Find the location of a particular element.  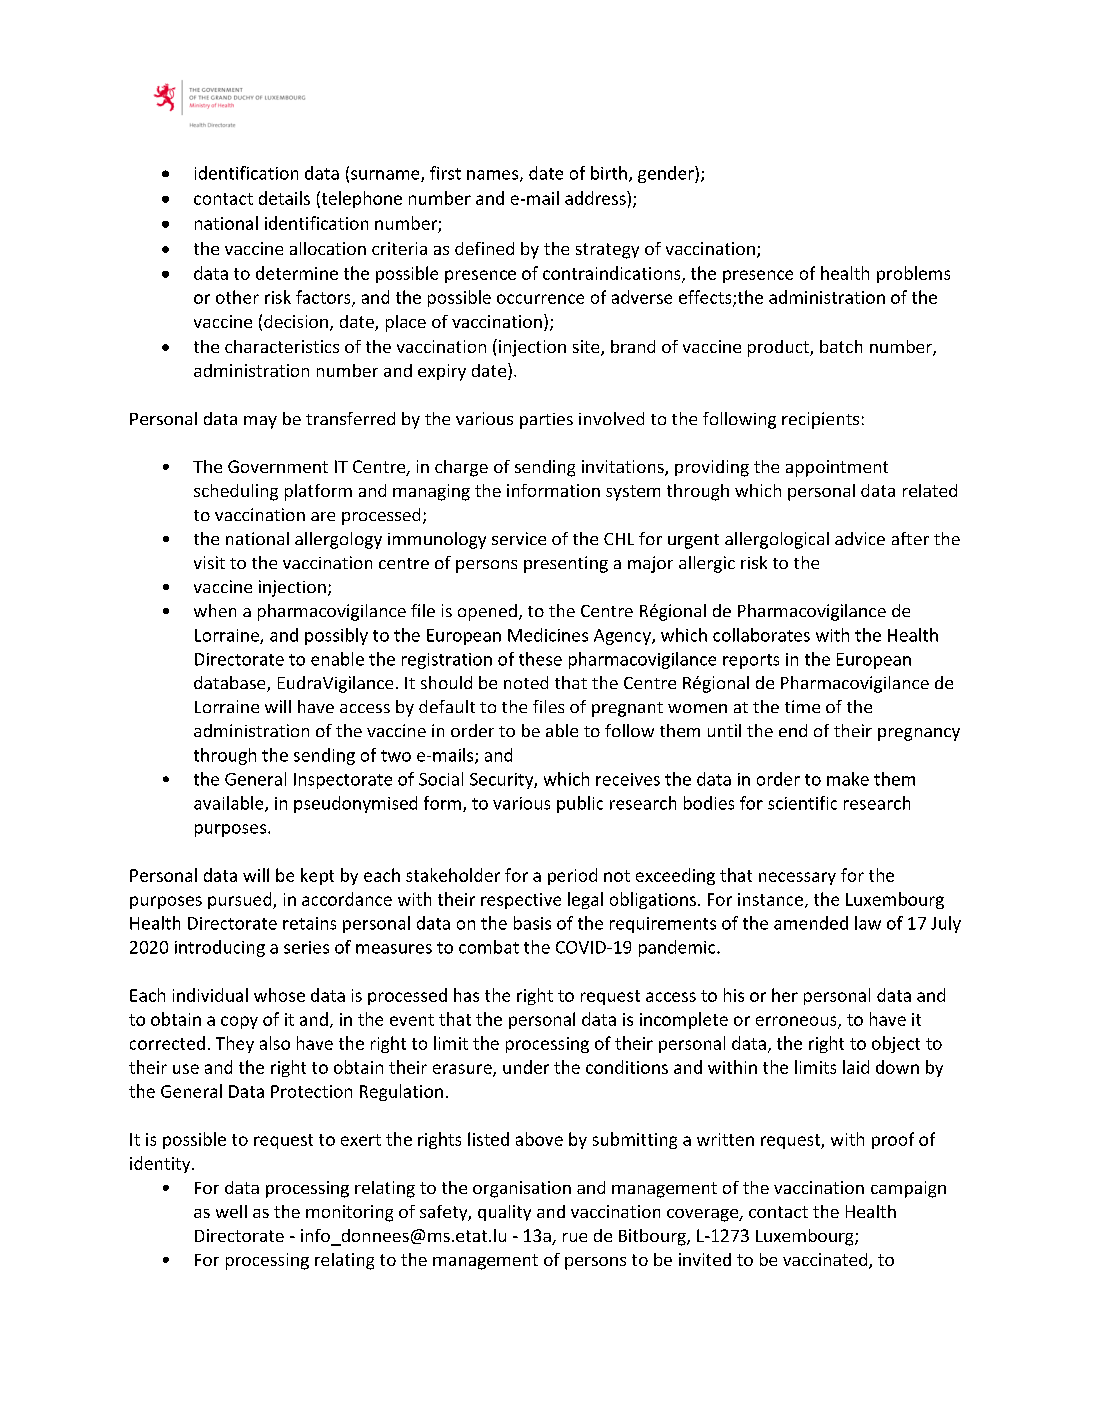

visit is located at coordinates (209, 562).
